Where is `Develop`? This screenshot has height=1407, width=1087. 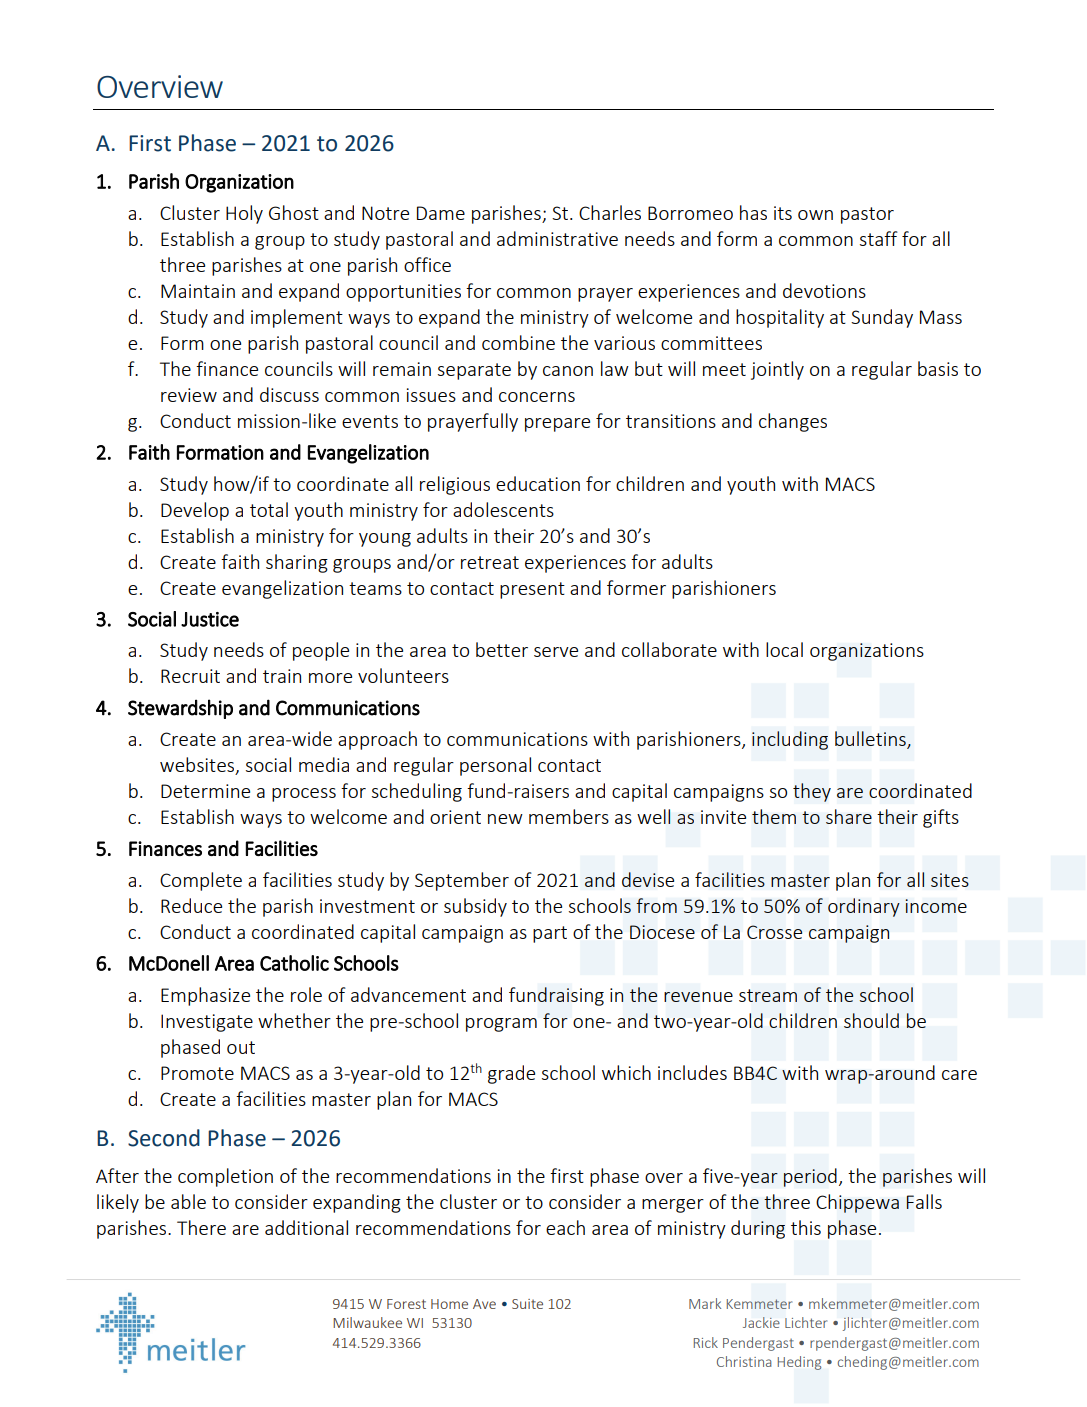 Develop is located at coordinates (195, 511).
